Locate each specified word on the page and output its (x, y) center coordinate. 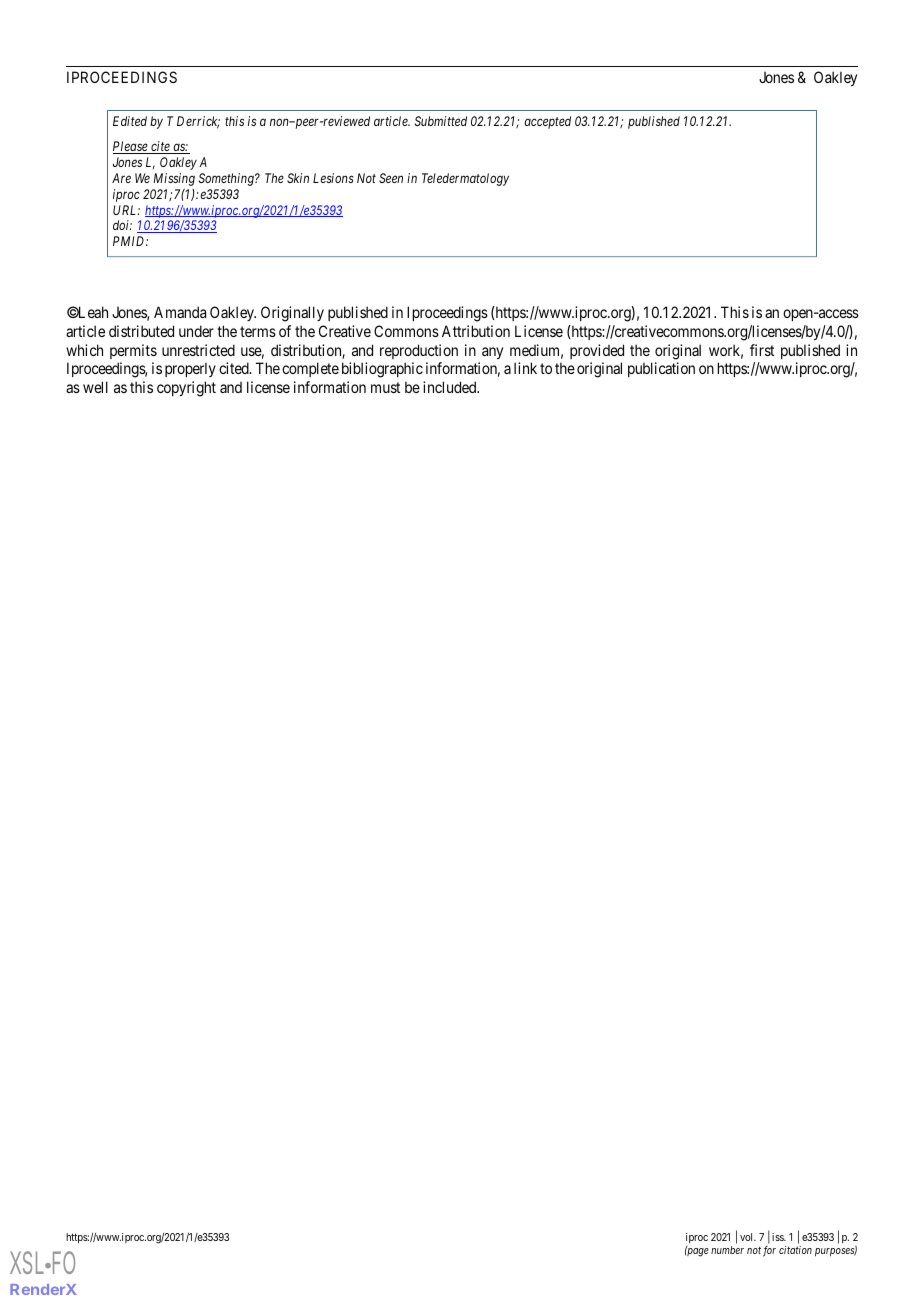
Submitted (441, 121)
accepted (547, 122)
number (727, 1250)
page (697, 1252)
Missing (174, 179)
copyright (186, 389)
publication (661, 369)
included (451, 387)
